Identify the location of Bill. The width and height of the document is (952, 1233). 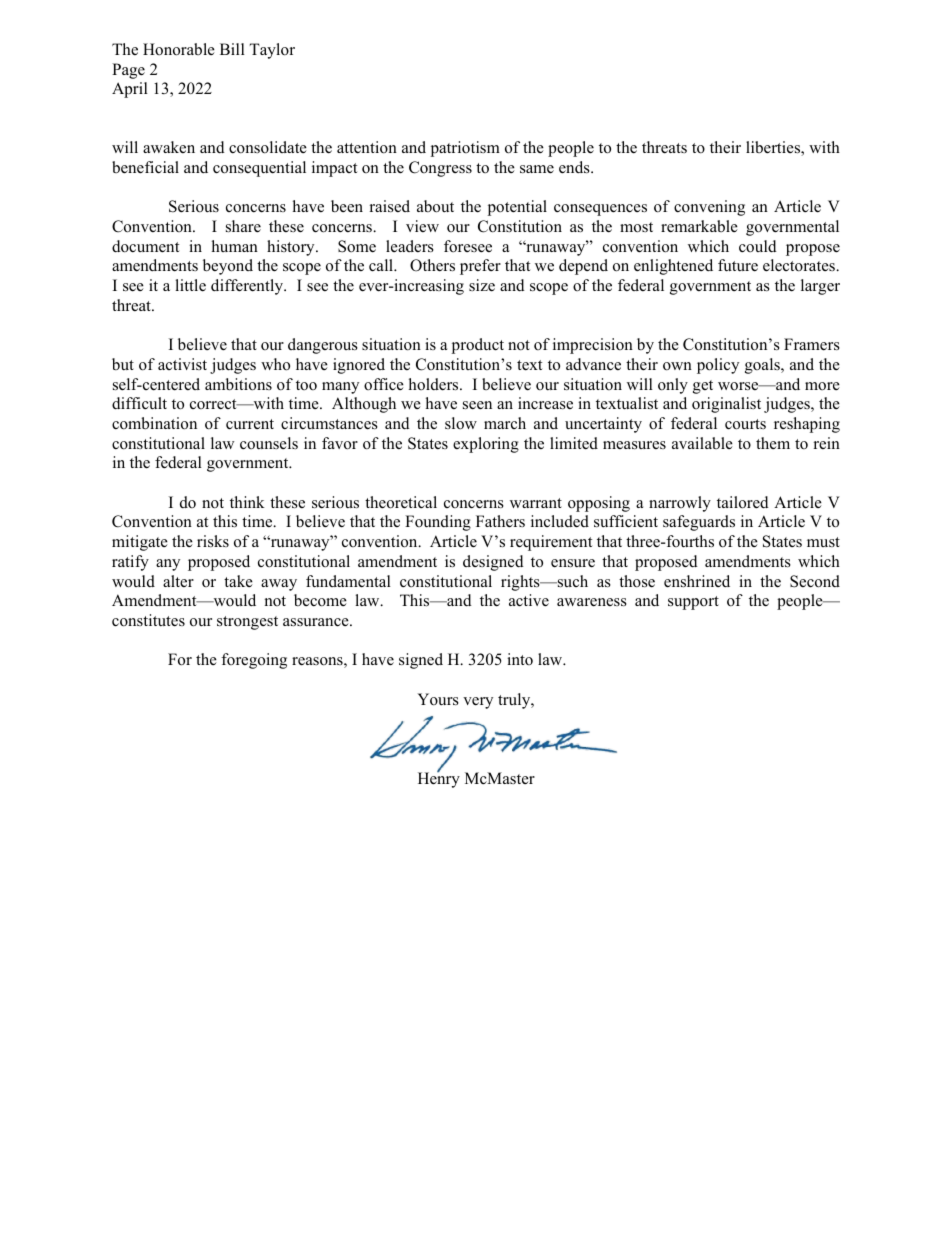
(232, 49).
